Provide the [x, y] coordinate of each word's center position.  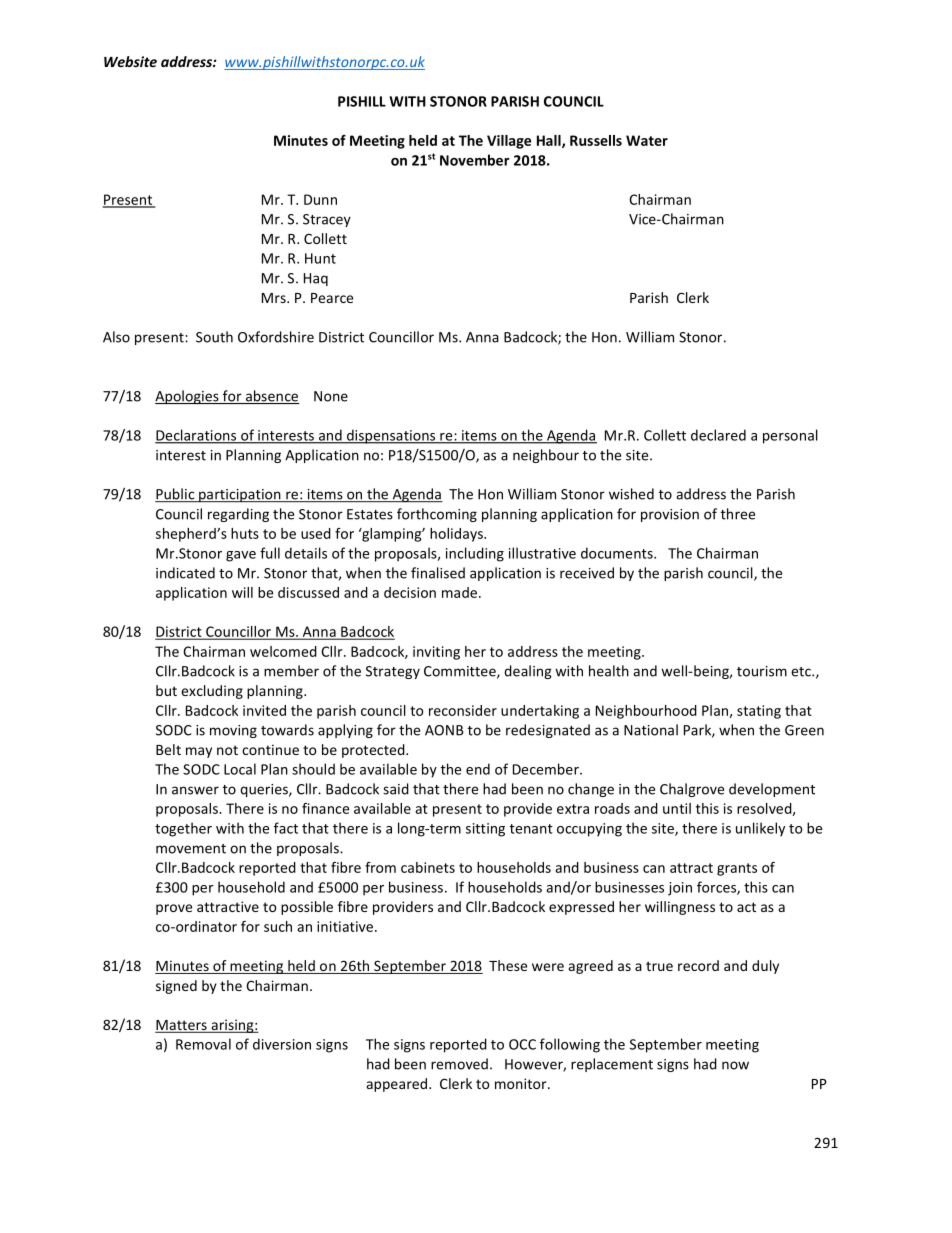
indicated [185, 573]
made [461, 592]
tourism [762, 671]
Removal [203, 1044]
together [183, 829]
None [331, 396]
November [475, 160]
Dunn [320, 199]
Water [647, 140]
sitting [485, 830]
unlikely [760, 829]
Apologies [188, 397]
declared [718, 435]
